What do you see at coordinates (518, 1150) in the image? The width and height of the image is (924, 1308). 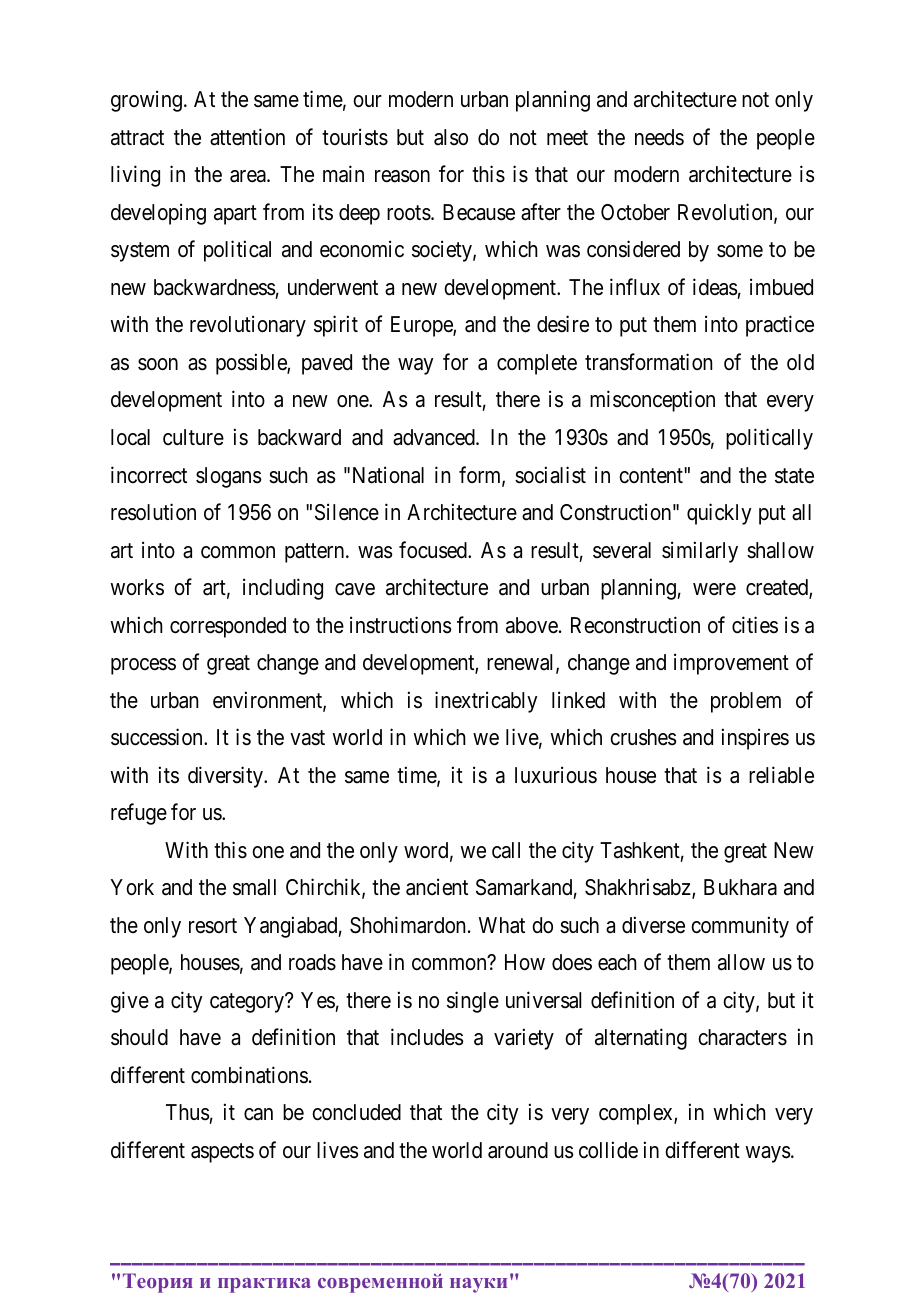 I see `around` at bounding box center [518, 1150].
